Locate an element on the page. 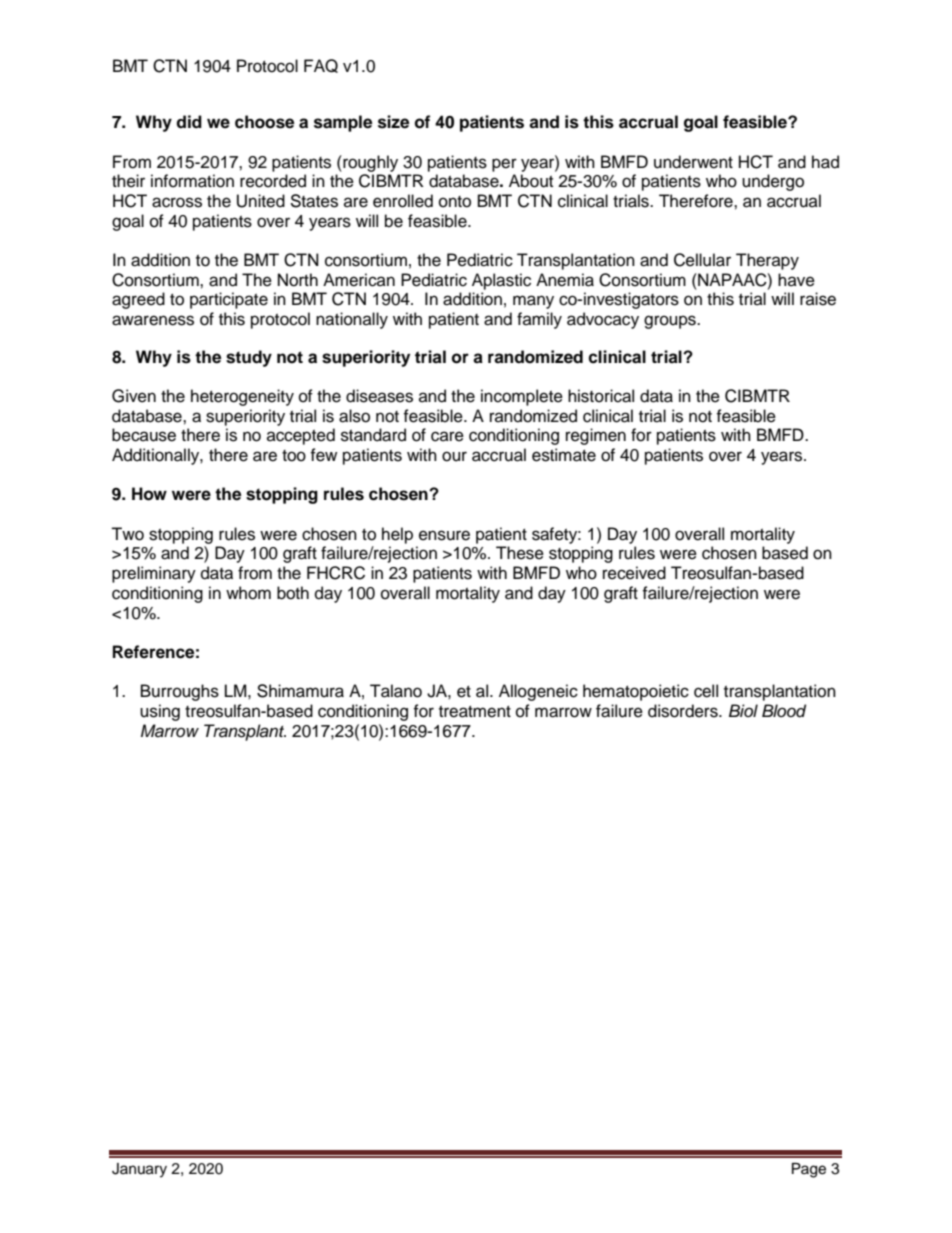 This page has height=1233, width=952. January is located at coordinates (139, 1170).
